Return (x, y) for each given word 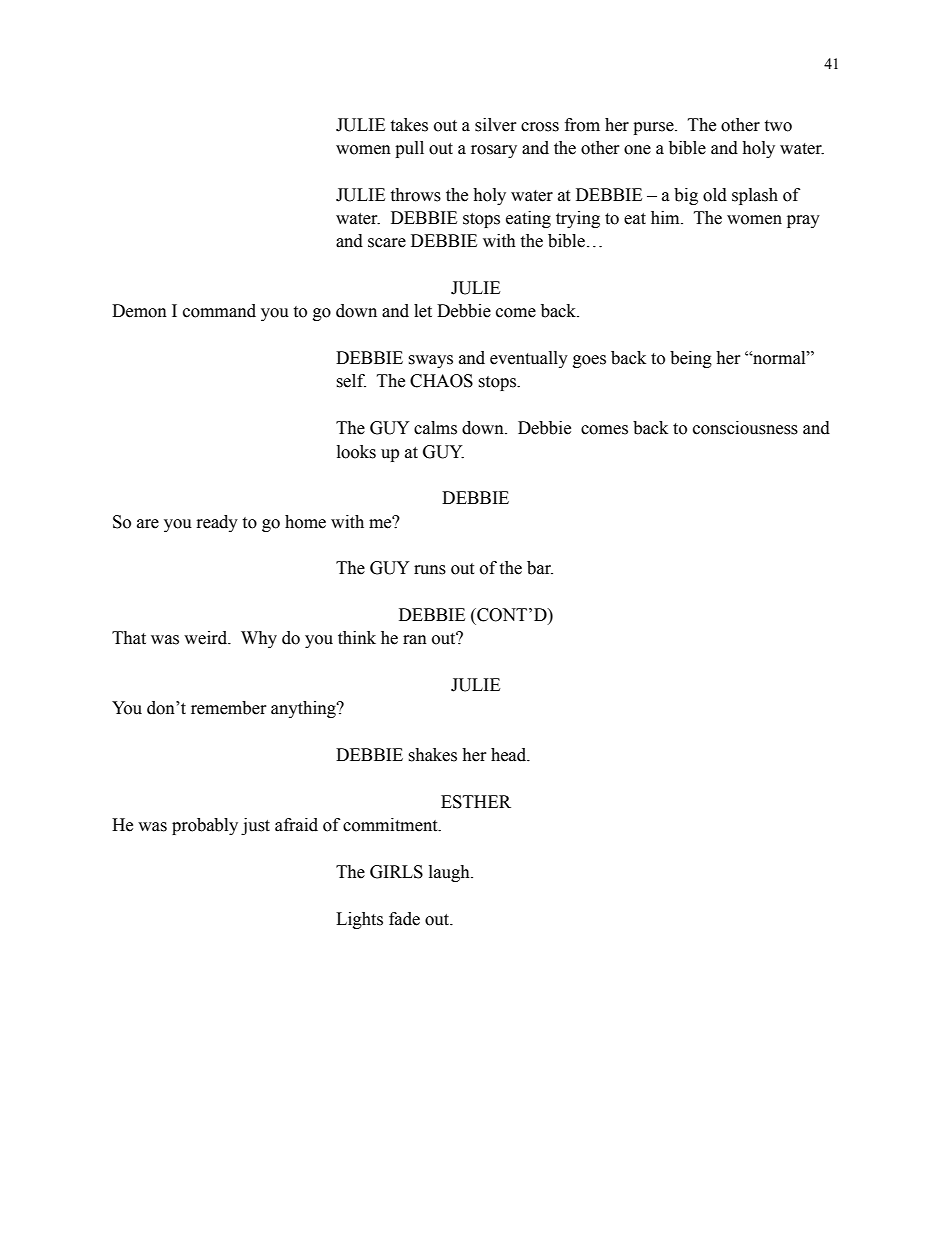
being (691, 359)
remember (229, 708)
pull (409, 149)
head (510, 755)
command (219, 311)
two (778, 126)
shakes (432, 755)
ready (217, 523)
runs (430, 570)
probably (205, 826)
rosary (494, 151)
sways (430, 361)
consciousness (745, 428)
